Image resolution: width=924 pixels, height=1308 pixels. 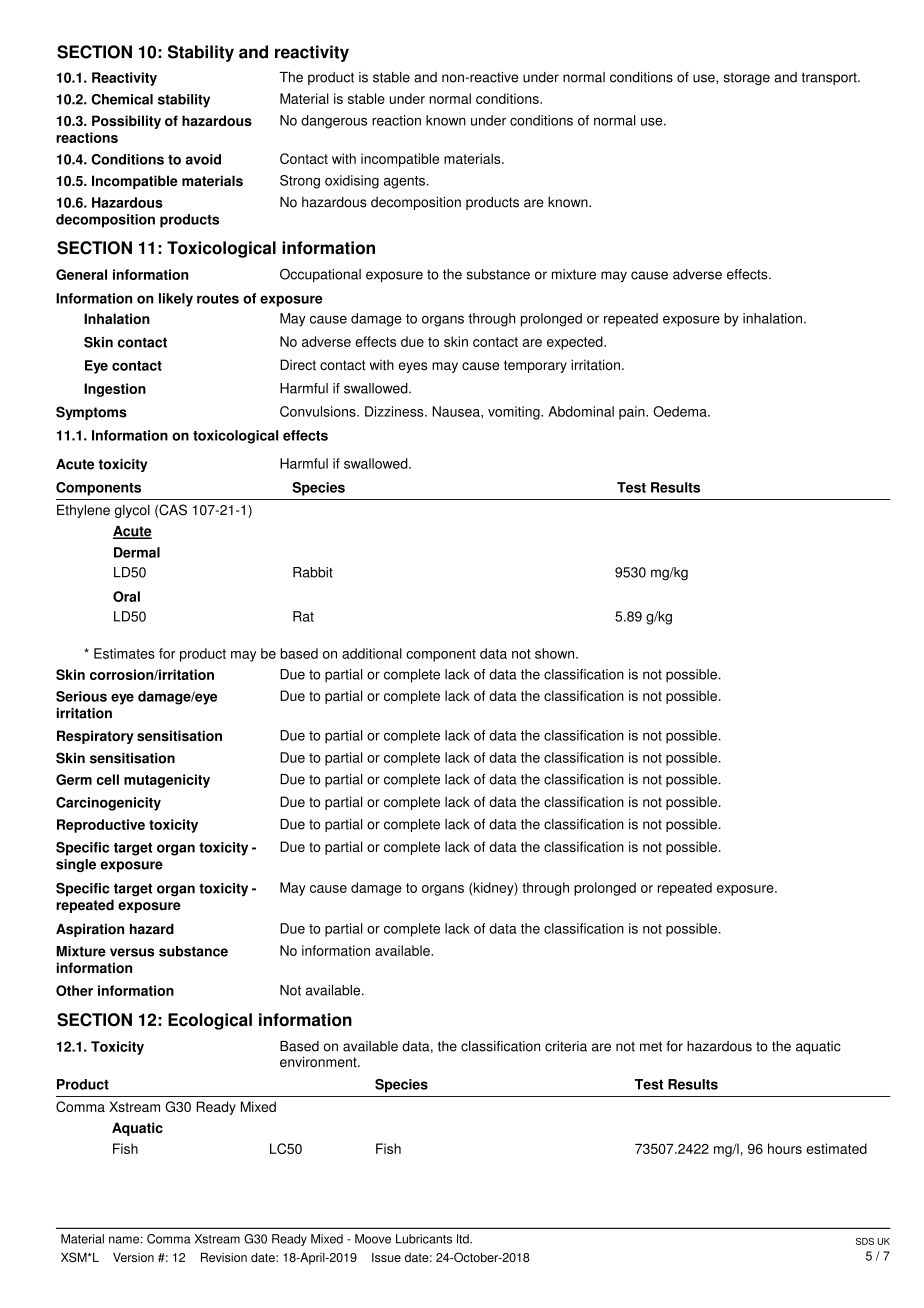 I want to click on Oedema, so click(x=681, y=411).
